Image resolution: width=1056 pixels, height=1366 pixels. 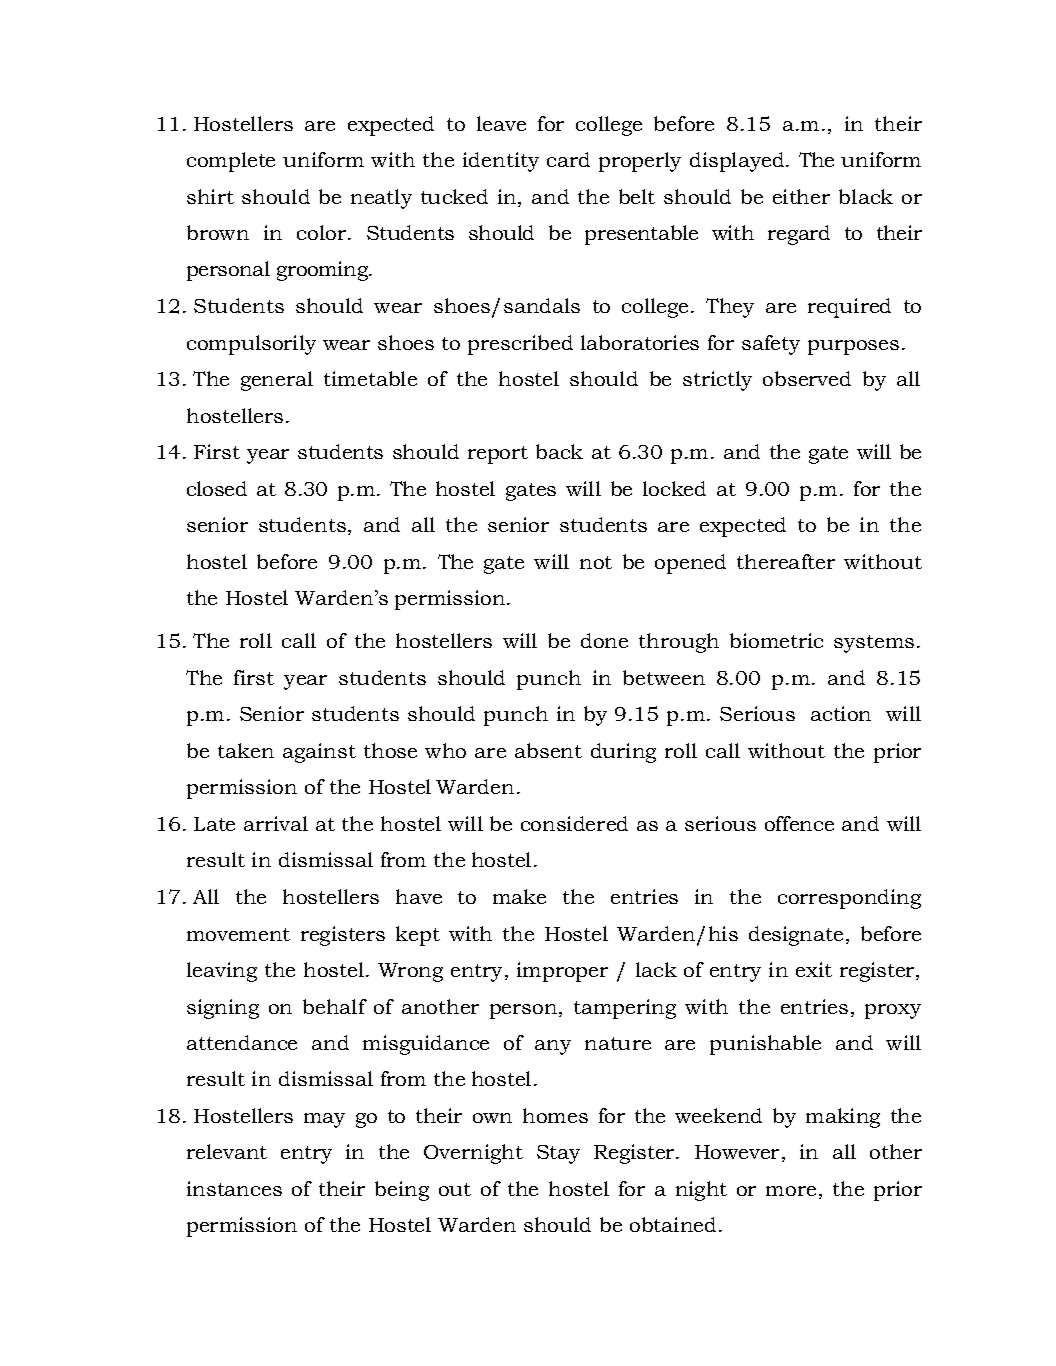 I want to click on against, so click(x=319, y=753).
